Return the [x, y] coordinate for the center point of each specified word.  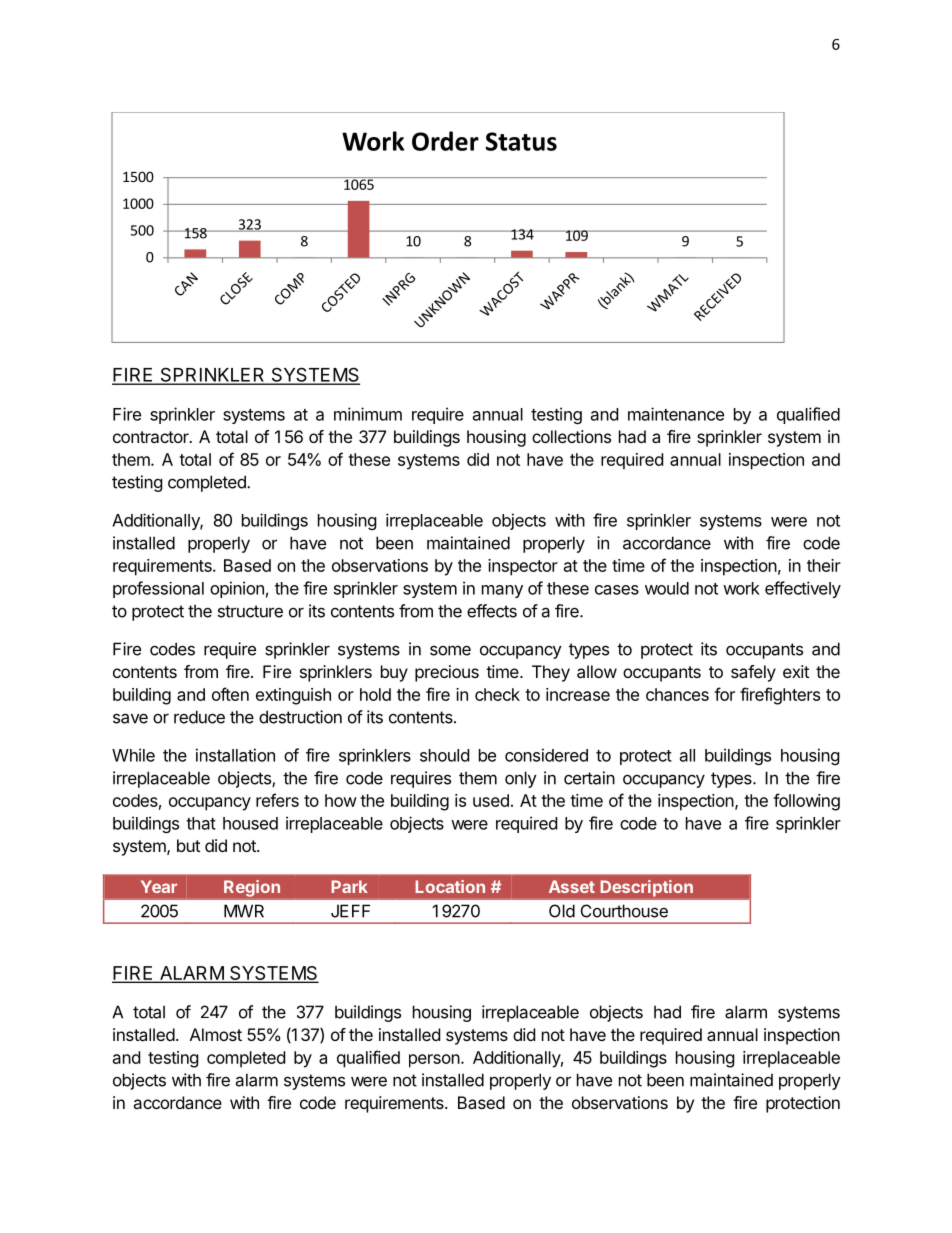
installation [235, 755]
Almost [216, 1034]
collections [571, 436]
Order [445, 141]
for [724, 694]
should [444, 755]
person [434, 1061]
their [824, 565]
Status [521, 141]
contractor [152, 437]
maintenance [676, 414]
